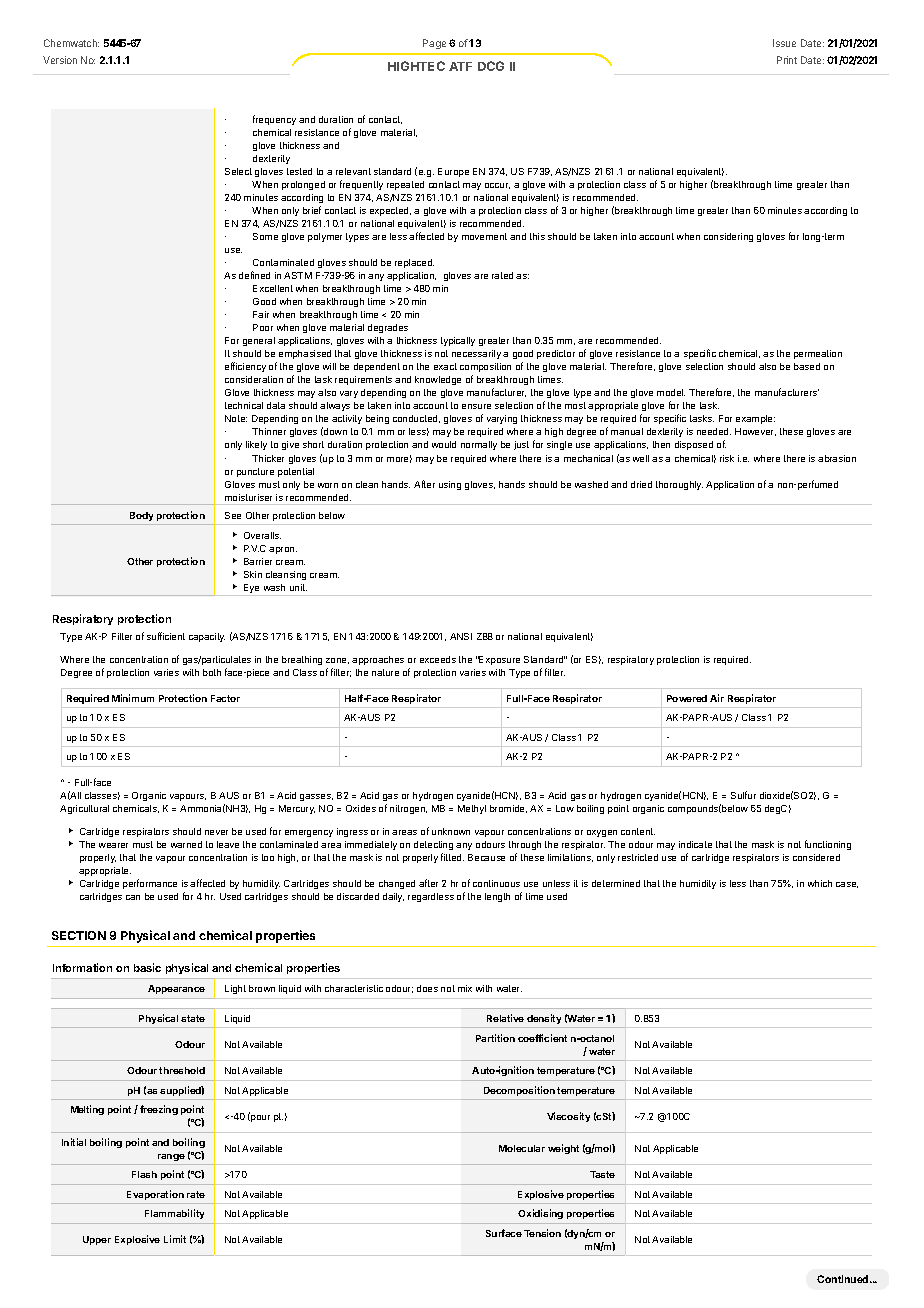 This image has width=924, height=1308. Describe the element at coordinates (460, 66) in the image. I see `ATF` at that location.
